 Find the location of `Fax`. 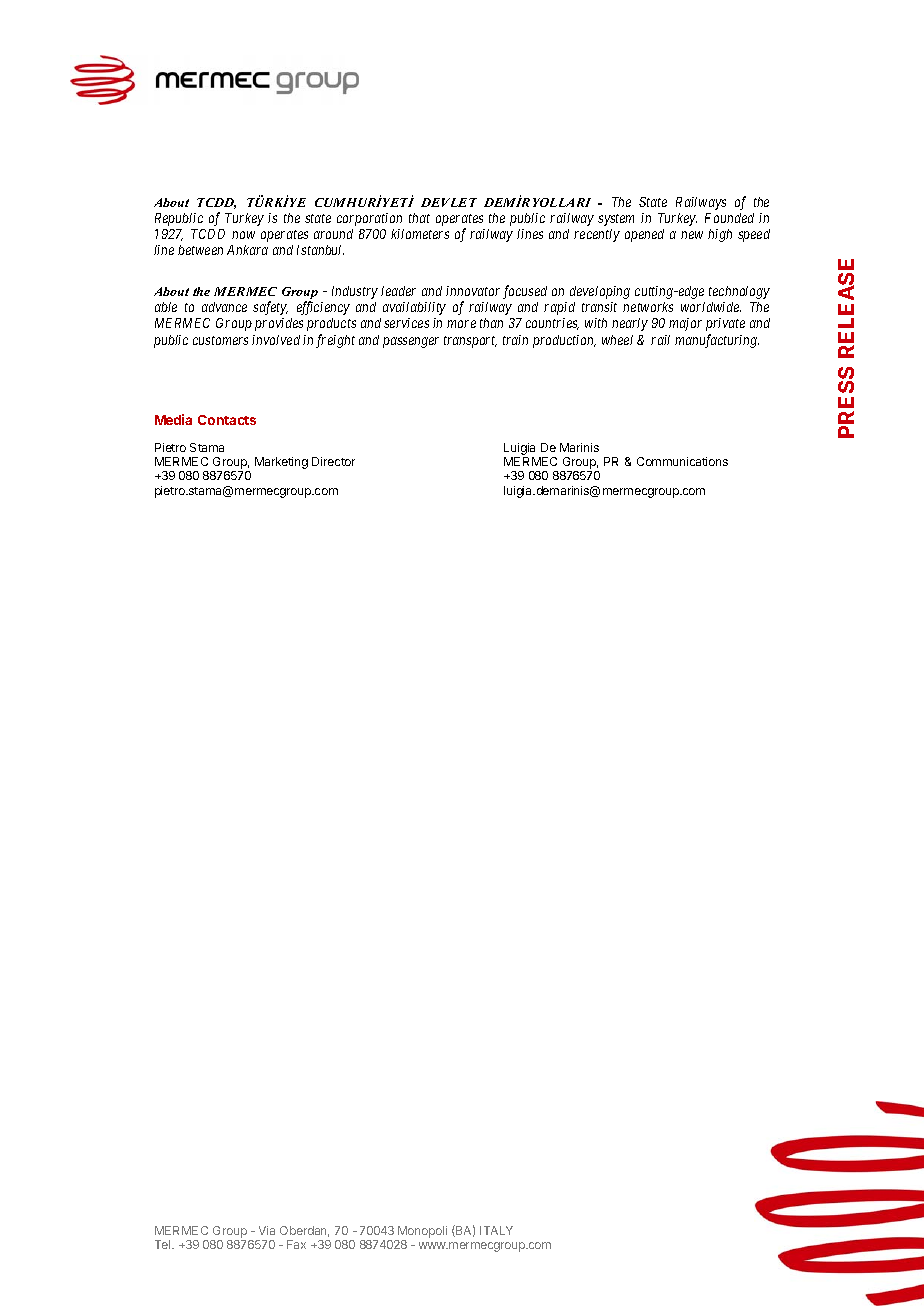

Fax is located at coordinates (296, 1244).
